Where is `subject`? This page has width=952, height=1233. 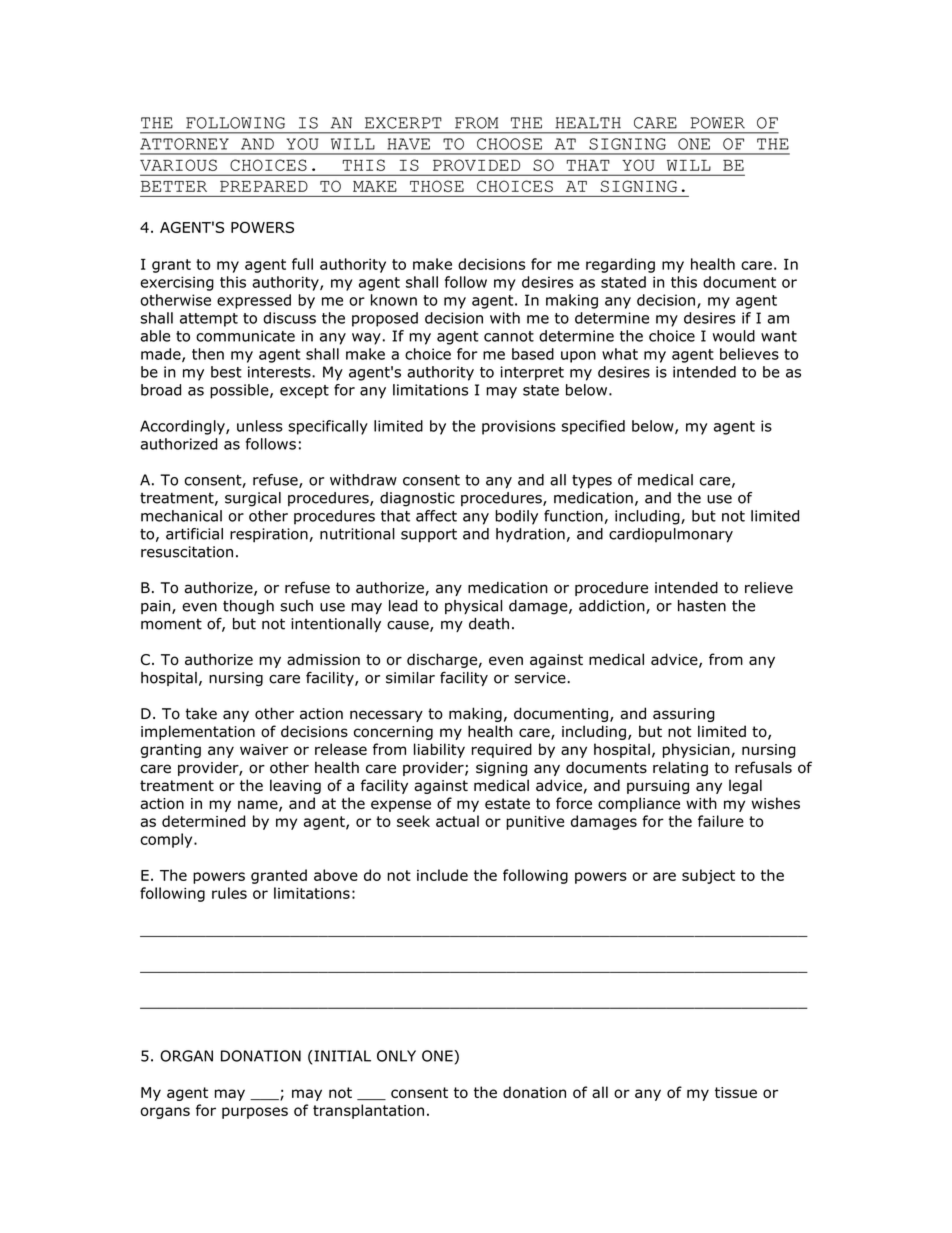
subject is located at coordinates (708, 876).
